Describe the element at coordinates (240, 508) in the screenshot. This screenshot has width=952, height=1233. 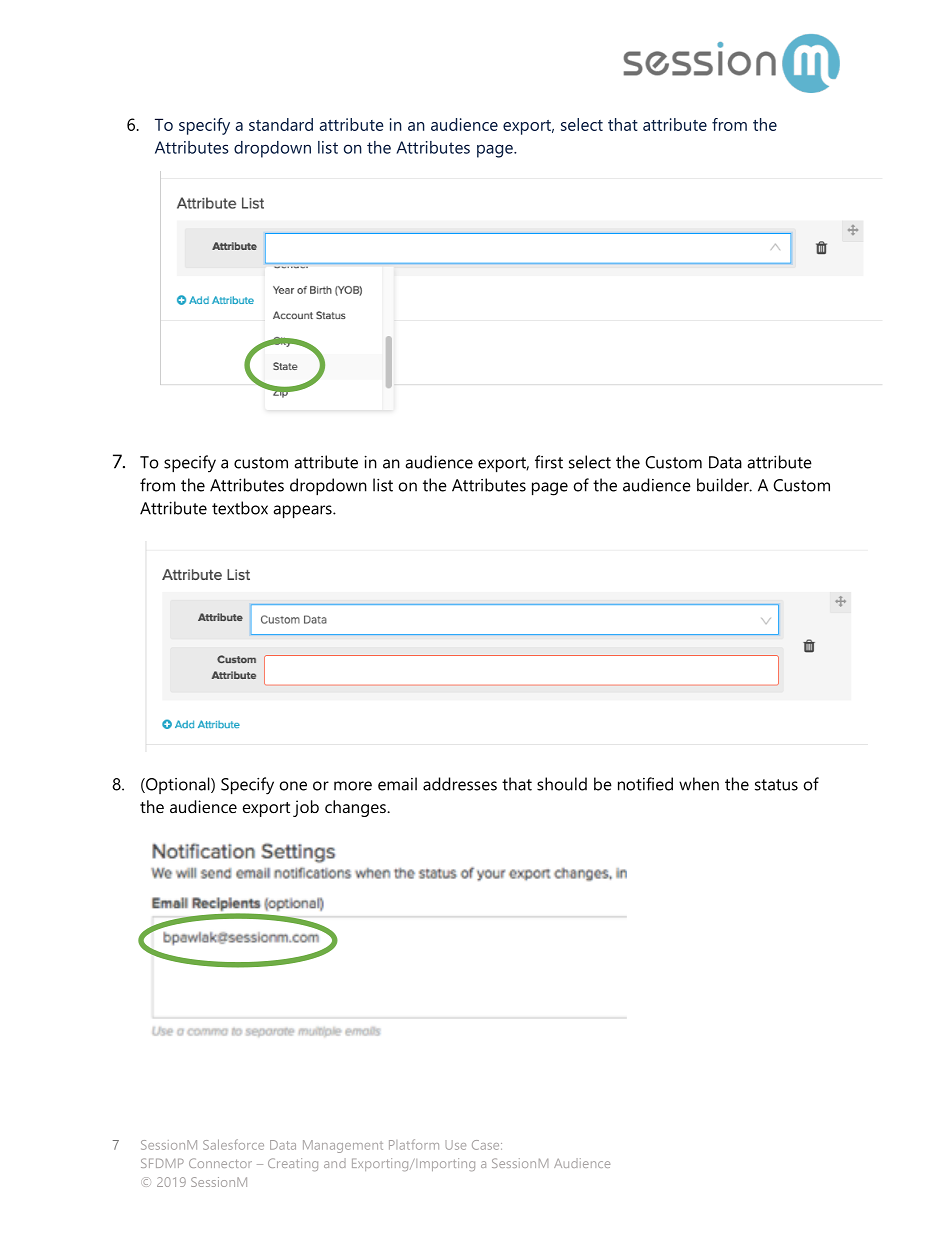
I see `textbox` at that location.
